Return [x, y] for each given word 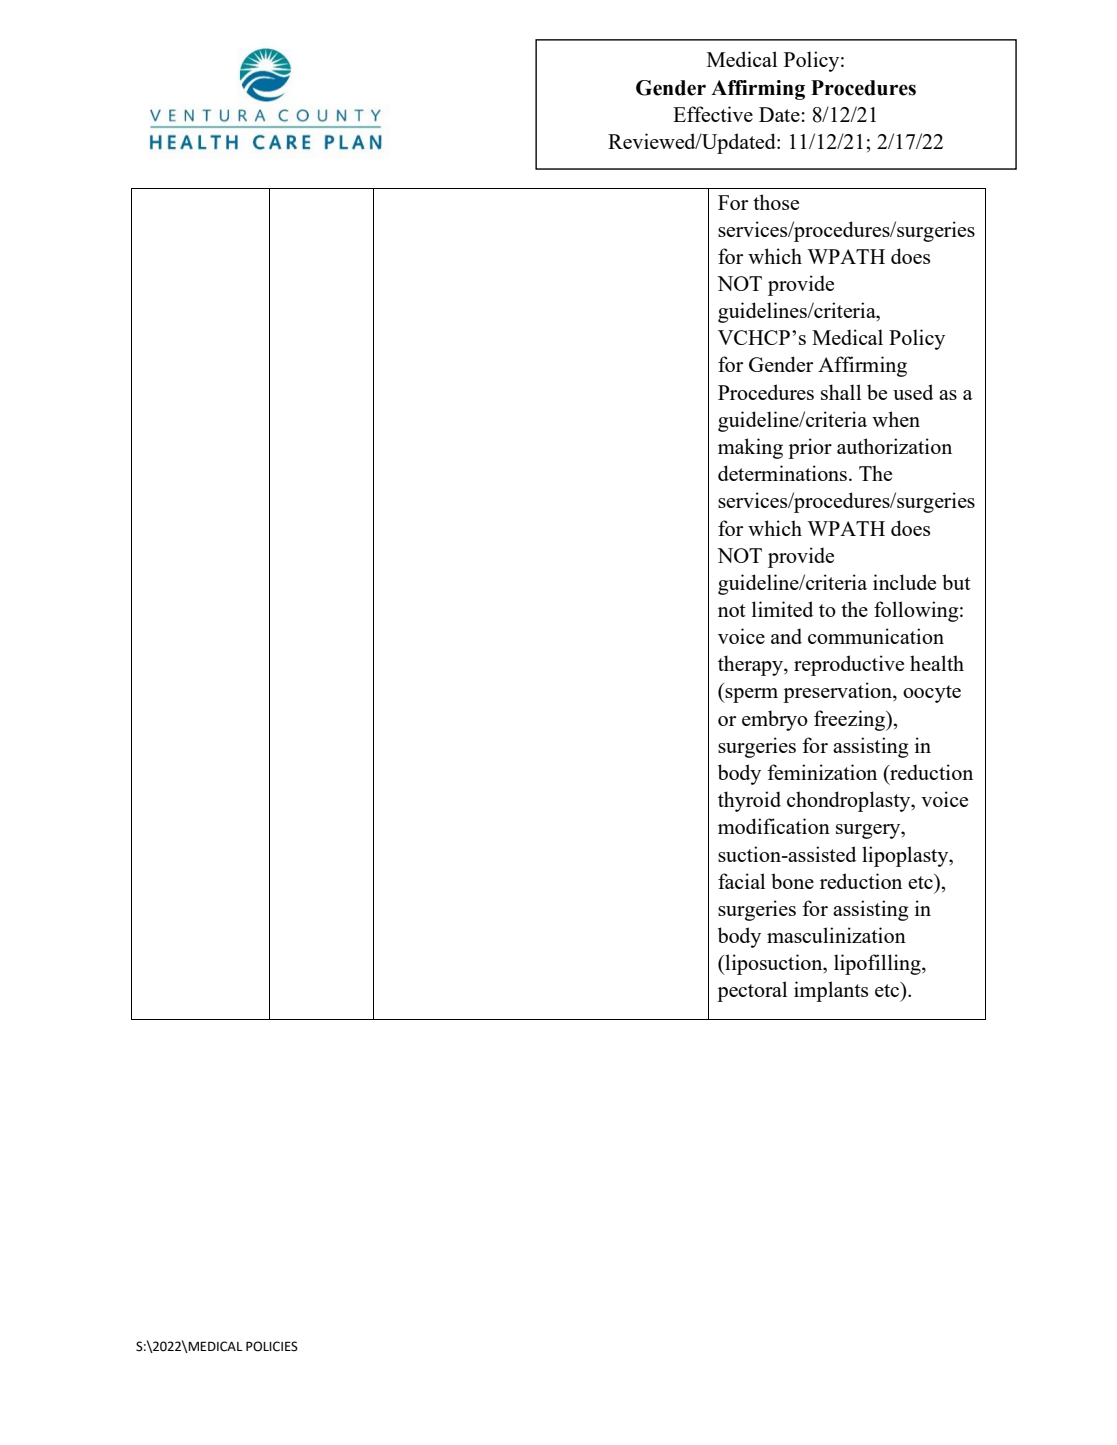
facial [741, 881]
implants [831, 991]
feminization [822, 772]
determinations [784, 473]
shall [841, 392]
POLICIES [272, 1346]
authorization [894, 446]
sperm [751, 695]
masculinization [836, 935]
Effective [713, 114]
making [750, 448]
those [776, 202]
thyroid [749, 801]
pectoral [752, 991]
